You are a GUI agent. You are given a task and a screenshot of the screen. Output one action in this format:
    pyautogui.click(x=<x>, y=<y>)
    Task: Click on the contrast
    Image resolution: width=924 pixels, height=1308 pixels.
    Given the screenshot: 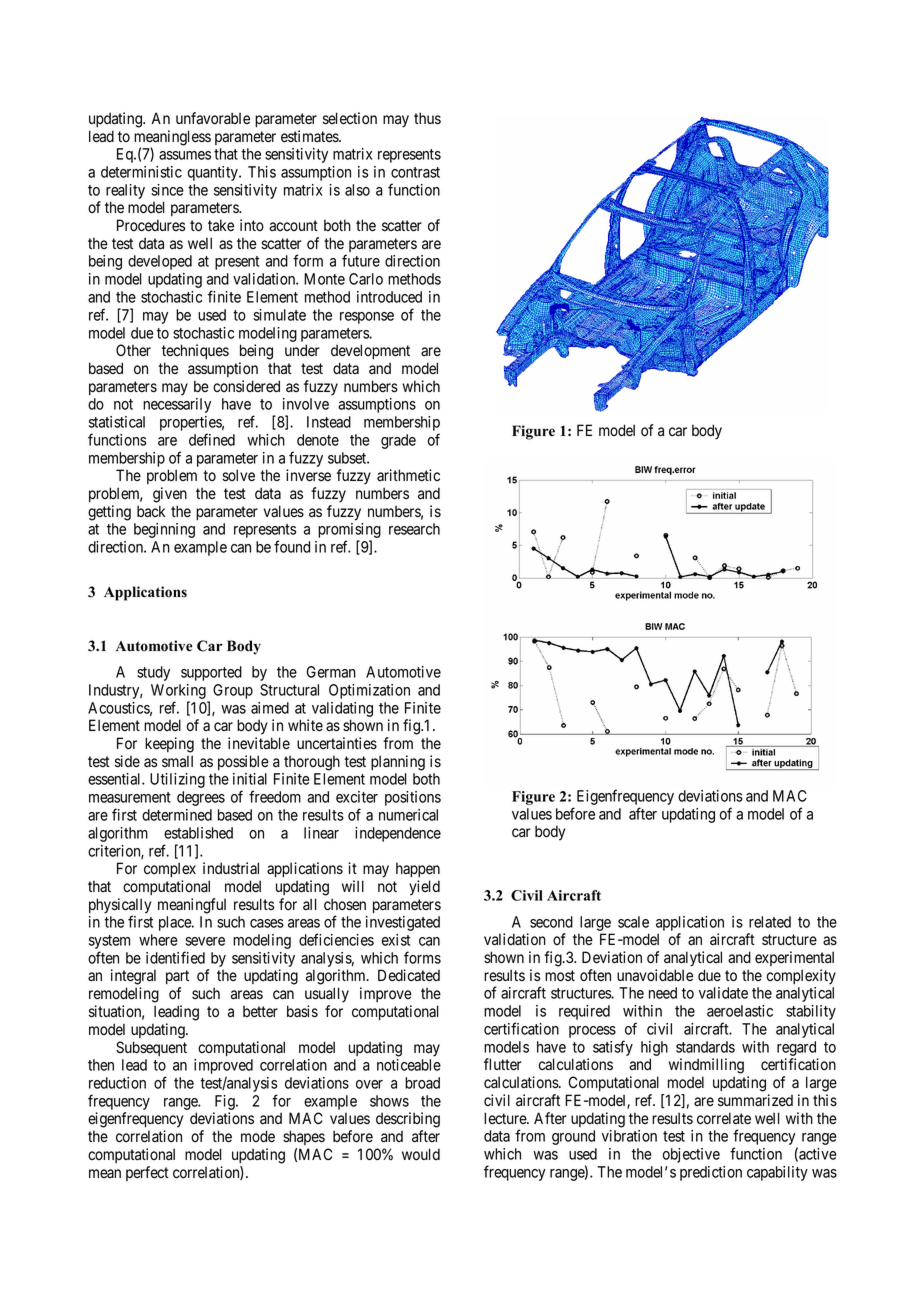 What is the action you would take?
    pyautogui.click(x=415, y=172)
